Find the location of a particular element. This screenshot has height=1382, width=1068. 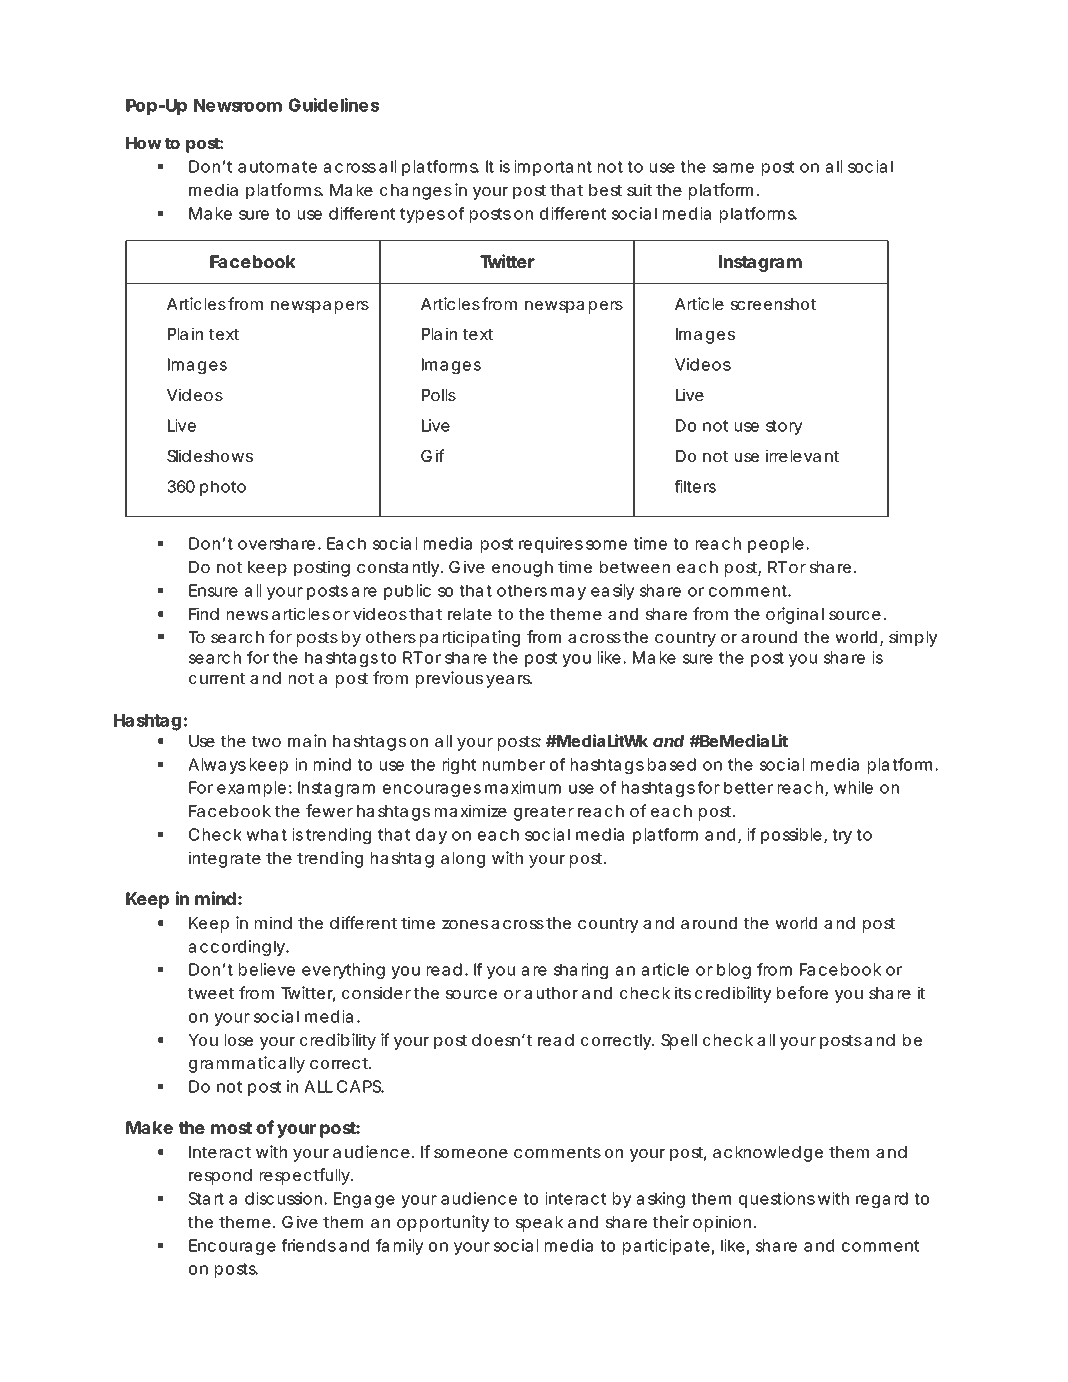

discussion is located at coordinates (283, 1198).
